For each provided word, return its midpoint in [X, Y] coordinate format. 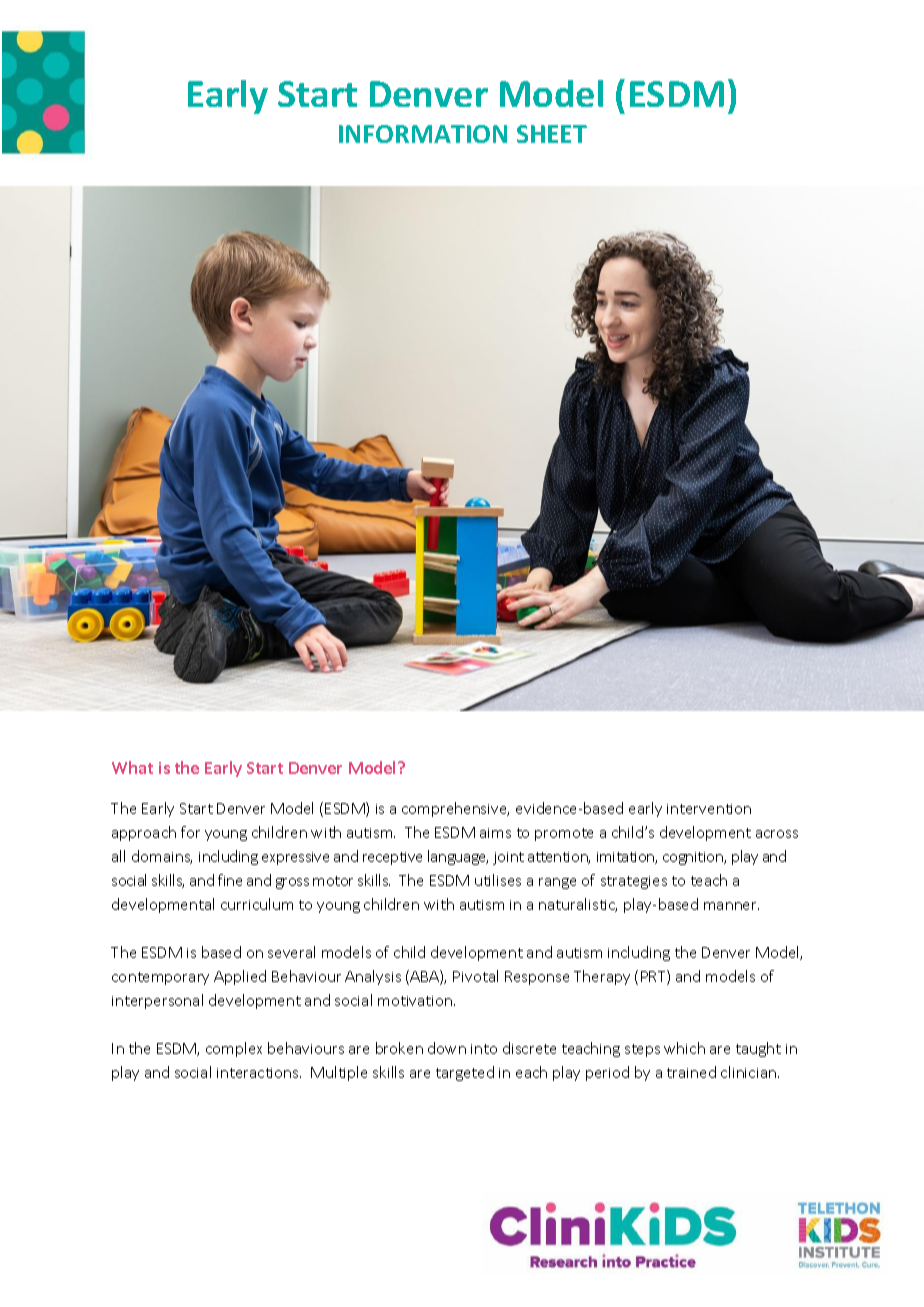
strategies [634, 882]
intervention [709, 809]
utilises [498, 880]
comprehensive [455, 809]
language [458, 857]
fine [230, 880]
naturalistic [578, 905]
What [132, 767]
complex [234, 1049]
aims [495, 833]
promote [564, 834]
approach [144, 833]
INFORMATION [423, 134]
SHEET [552, 134]
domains [162, 857]
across [777, 834]
